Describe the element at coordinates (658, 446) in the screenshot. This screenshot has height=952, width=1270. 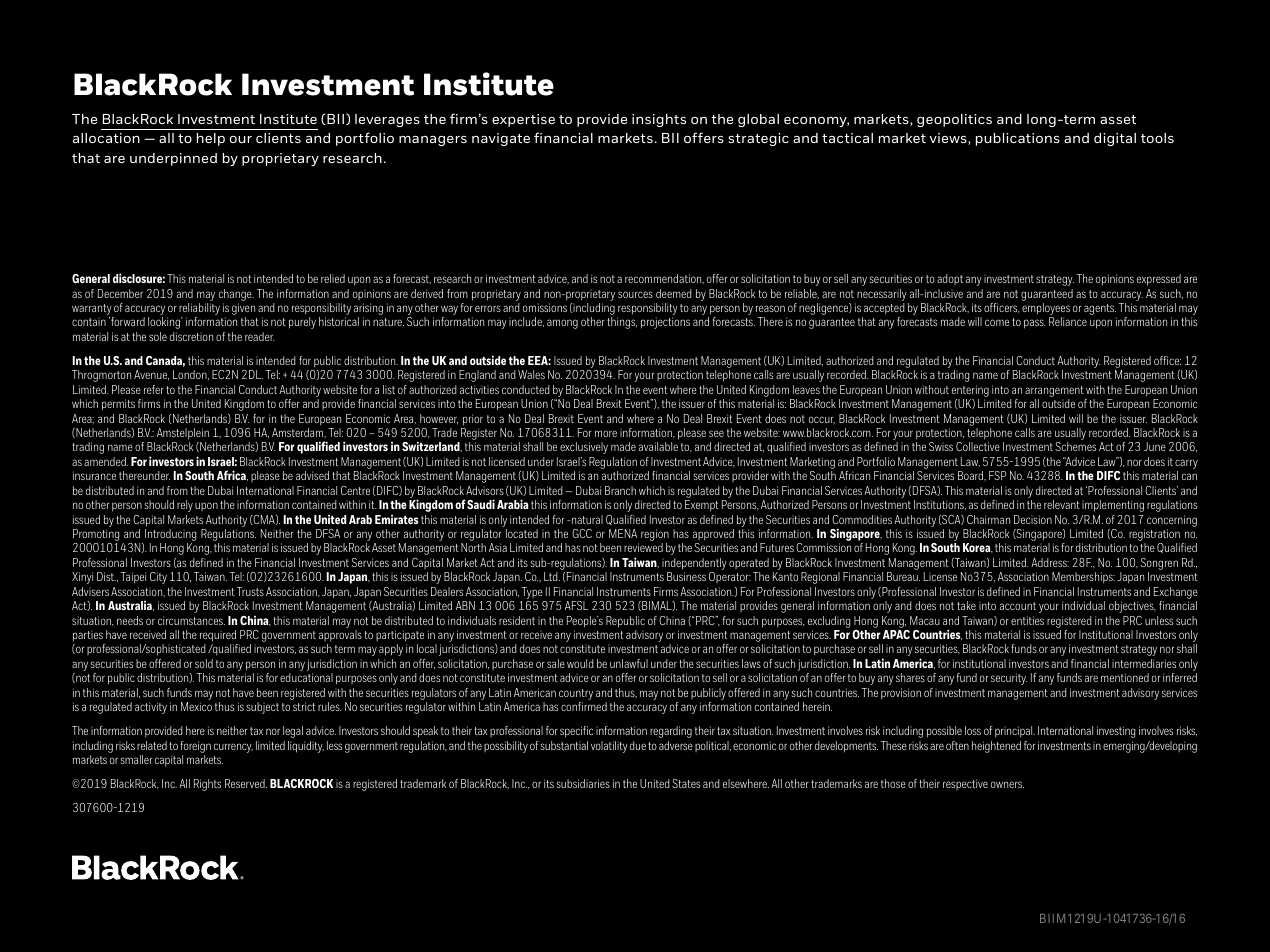
I see `available` at that location.
